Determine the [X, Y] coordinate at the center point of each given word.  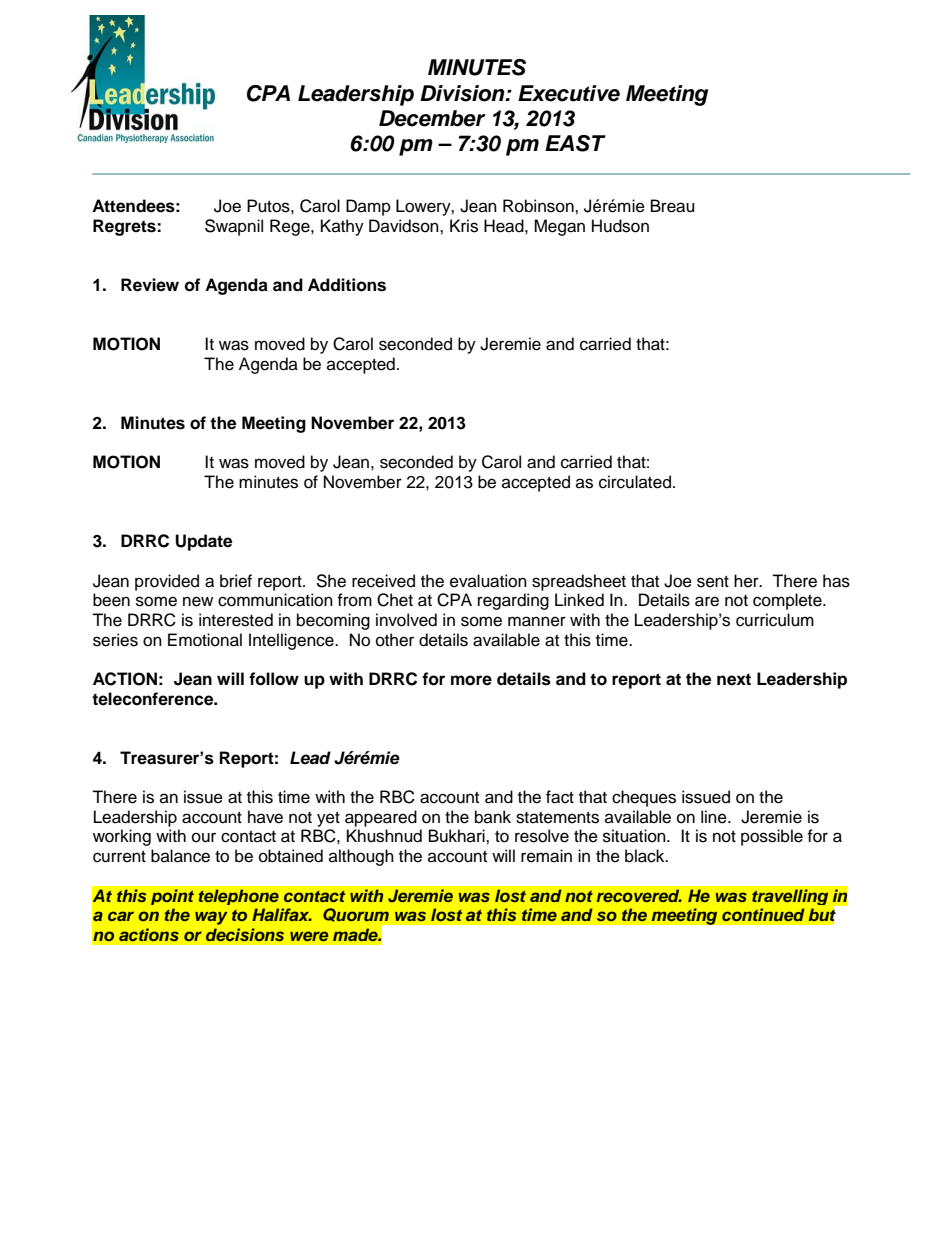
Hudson [620, 226]
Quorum [356, 915]
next [734, 679]
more [471, 680]
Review [150, 285]
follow [274, 679]
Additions [347, 285]
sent [713, 582]
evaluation [488, 581]
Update [203, 542]
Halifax [282, 914]
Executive [569, 93]
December [432, 118]
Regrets [125, 227]
